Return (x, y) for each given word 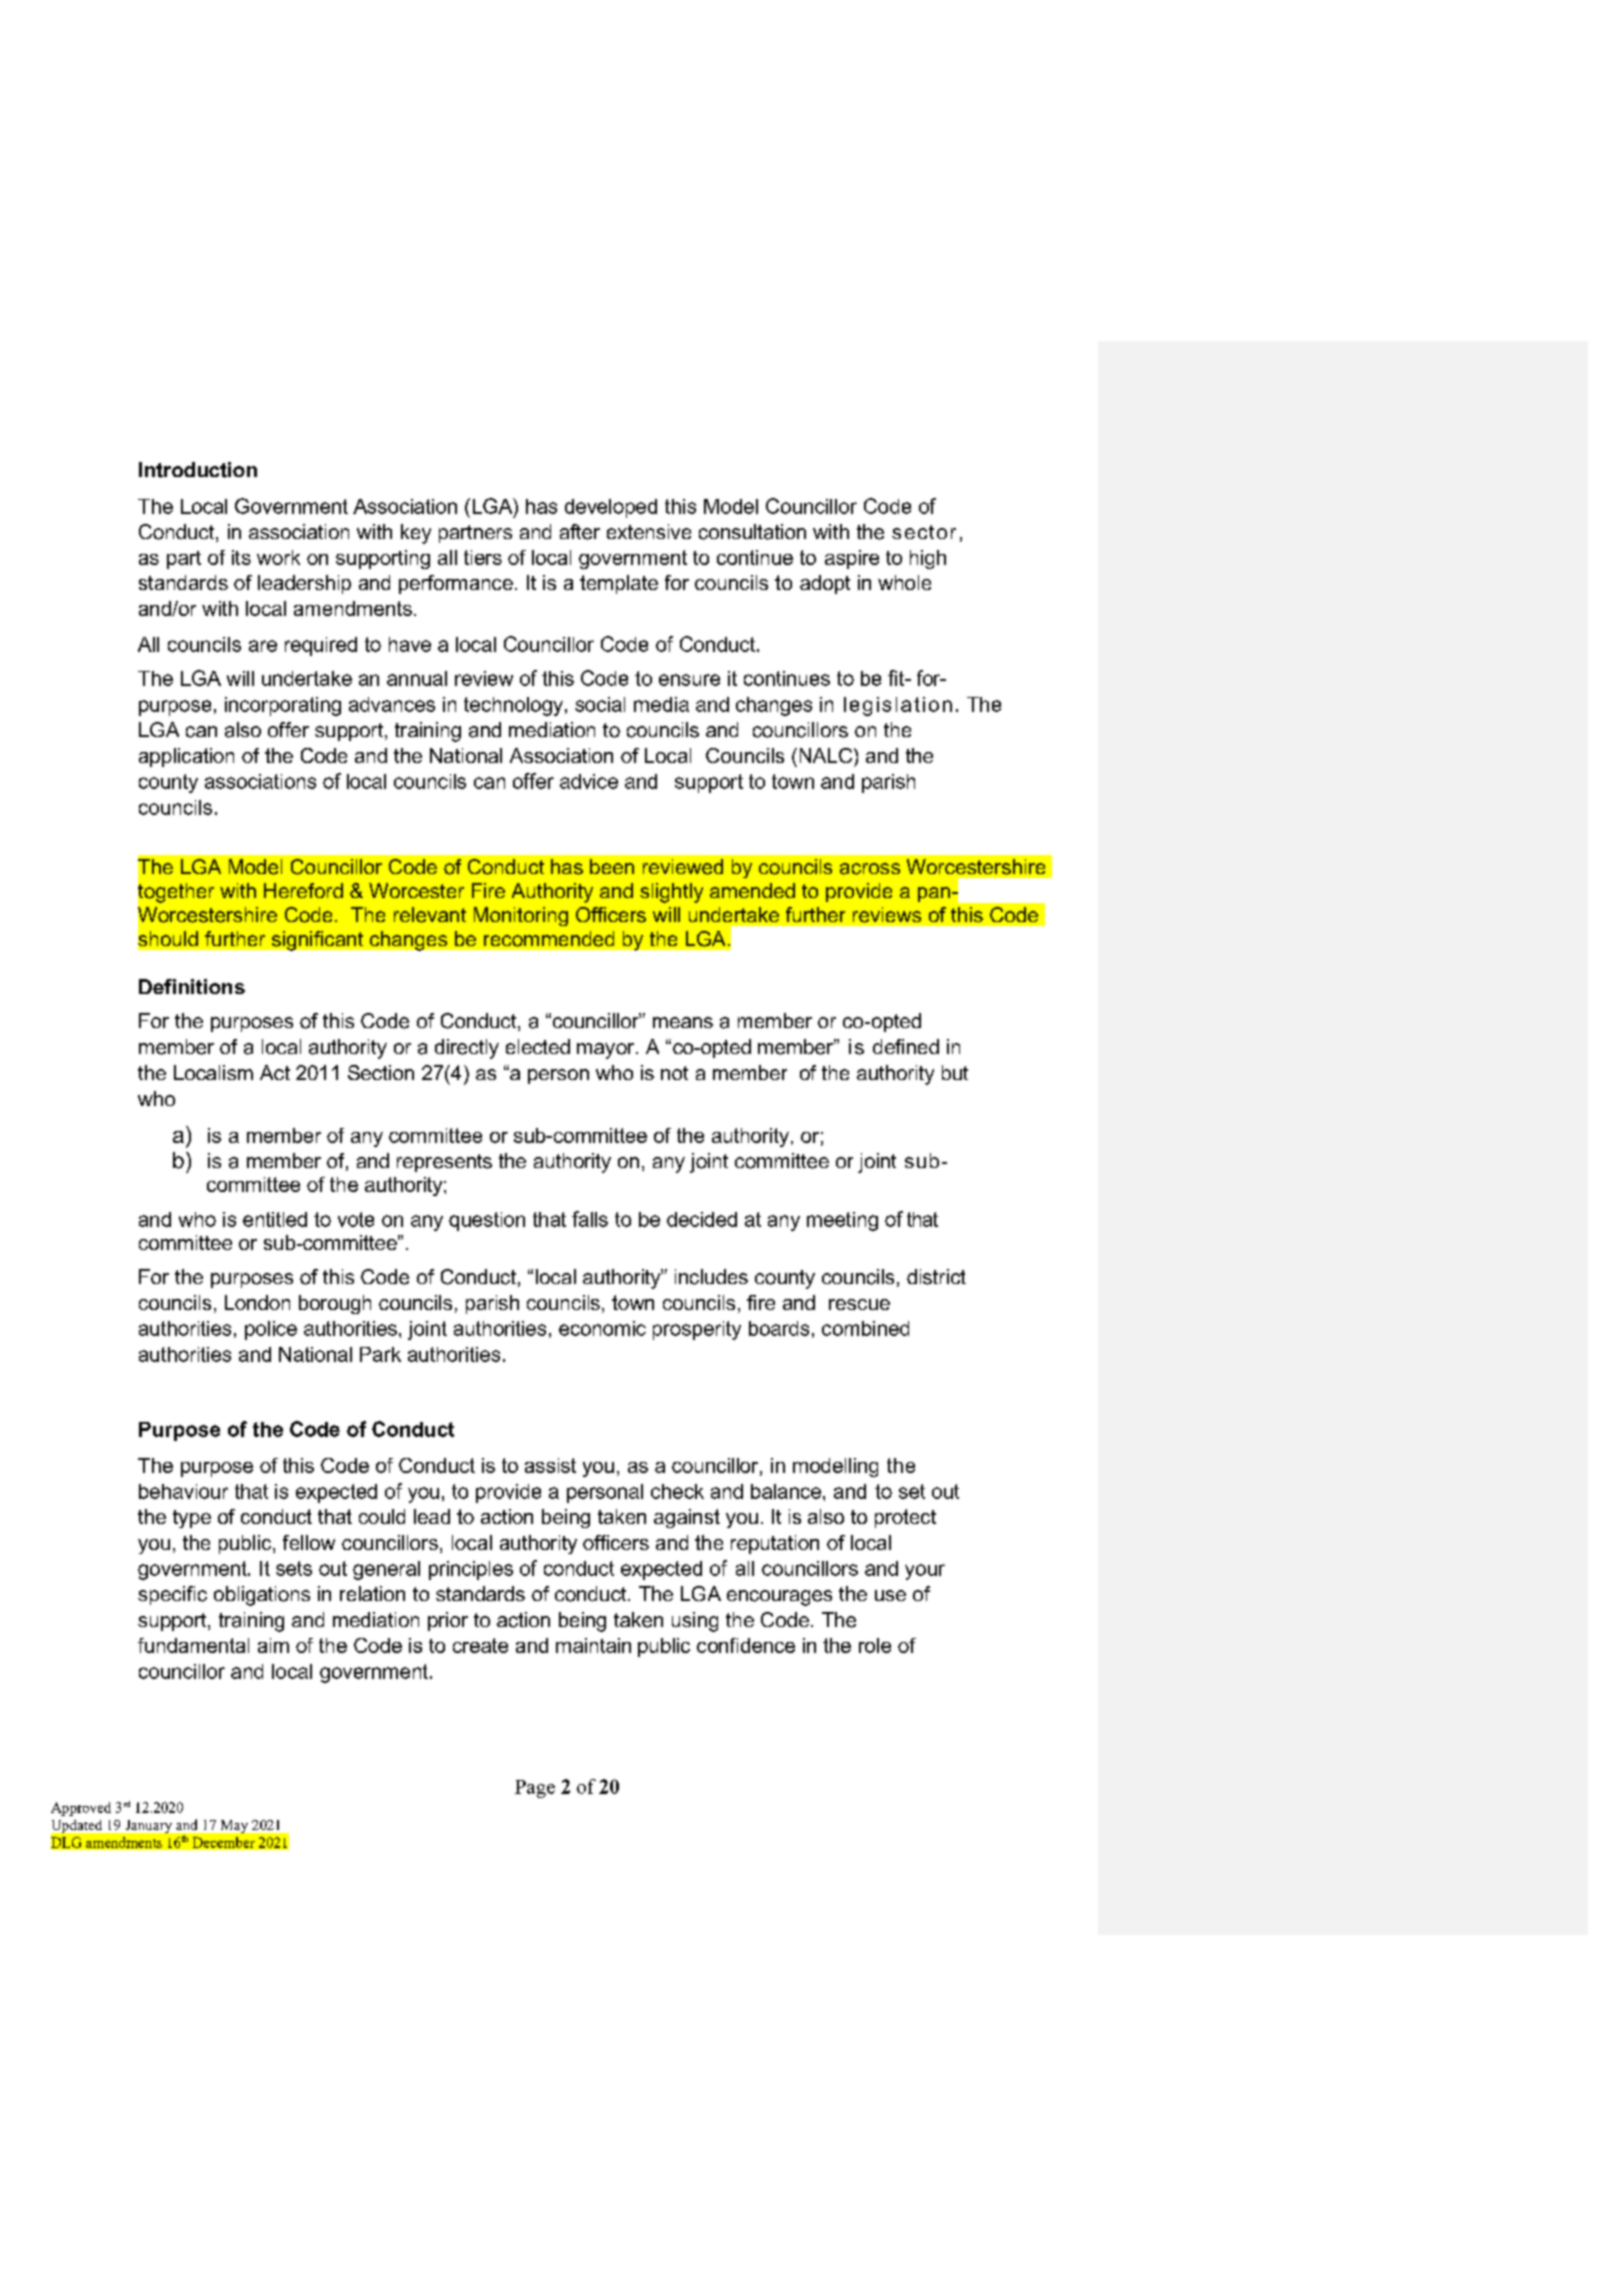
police (271, 1330)
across (870, 869)
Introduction (198, 470)
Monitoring (521, 916)
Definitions (192, 986)
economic (602, 1328)
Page (535, 1789)
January (149, 1826)
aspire (852, 559)
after (580, 532)
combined (865, 1328)
